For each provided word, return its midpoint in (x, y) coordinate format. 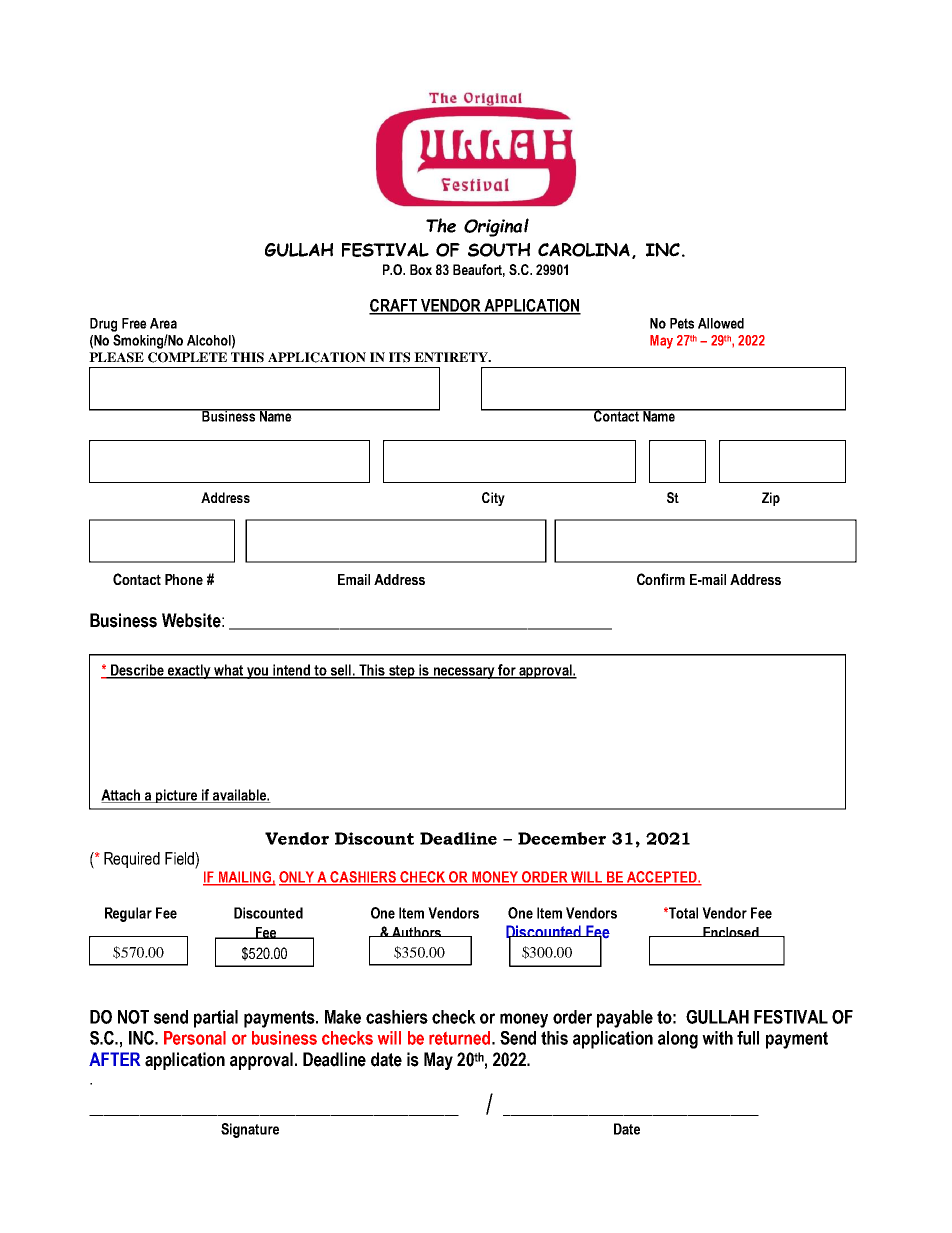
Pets (682, 323)
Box (421, 269)
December (562, 838)
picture (177, 796)
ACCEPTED (662, 878)
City (493, 499)
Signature (250, 1130)
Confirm (661, 579)
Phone (184, 579)
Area (163, 323)
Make (343, 1017)
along (678, 1040)
